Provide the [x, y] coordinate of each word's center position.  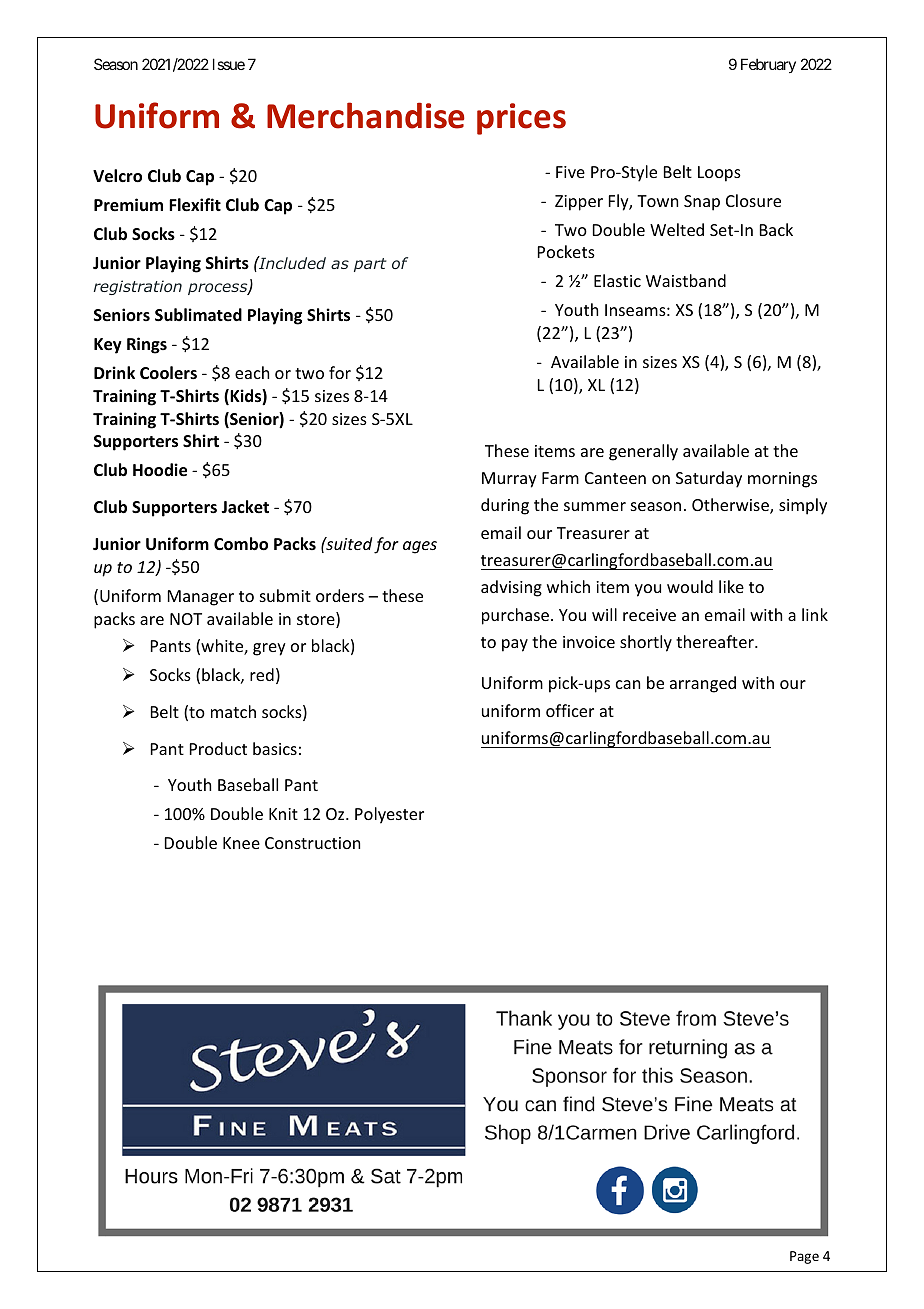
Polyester [389, 815]
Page [804, 1257]
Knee [241, 843]
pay [515, 645]
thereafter [716, 641]
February [768, 65]
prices [521, 119]
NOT [186, 619]
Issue [229, 64]
